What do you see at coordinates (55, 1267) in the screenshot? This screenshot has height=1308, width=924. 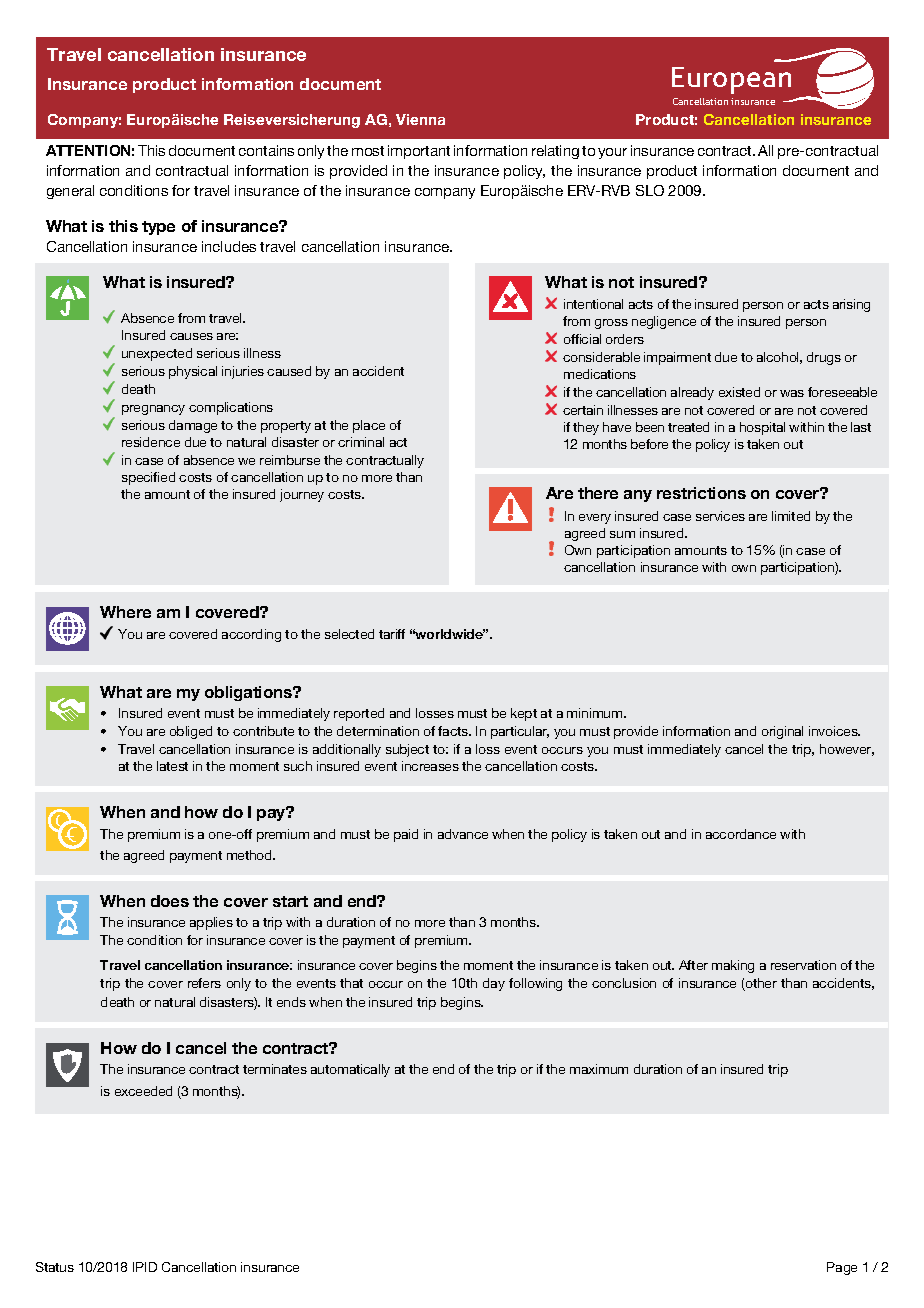 I see `Status` at bounding box center [55, 1267].
